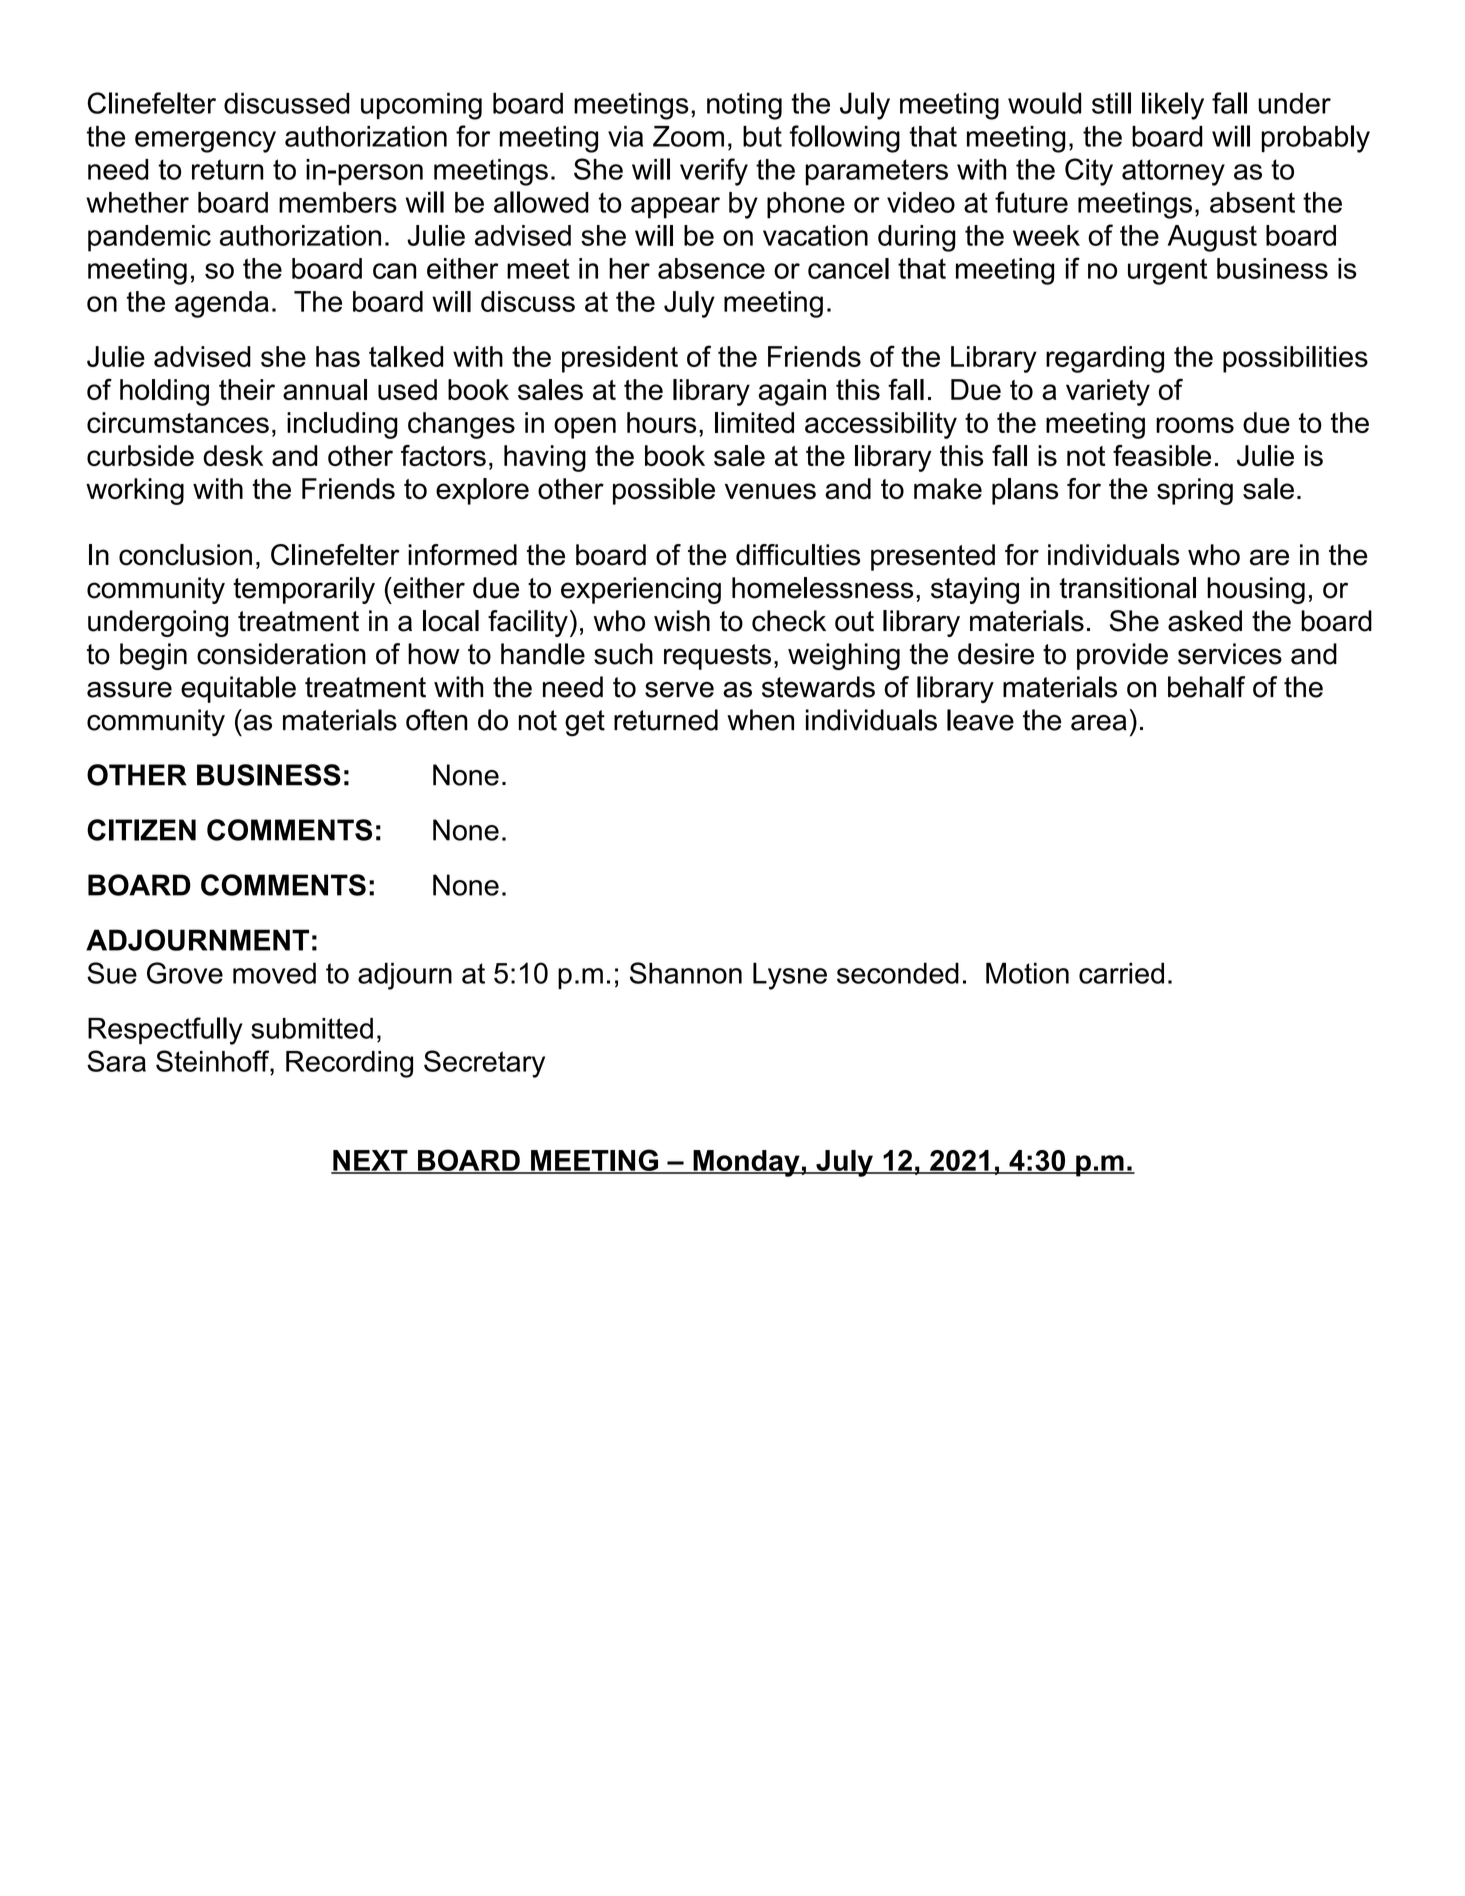  What do you see at coordinates (1205, 621) in the screenshot?
I see `asked` at bounding box center [1205, 621].
